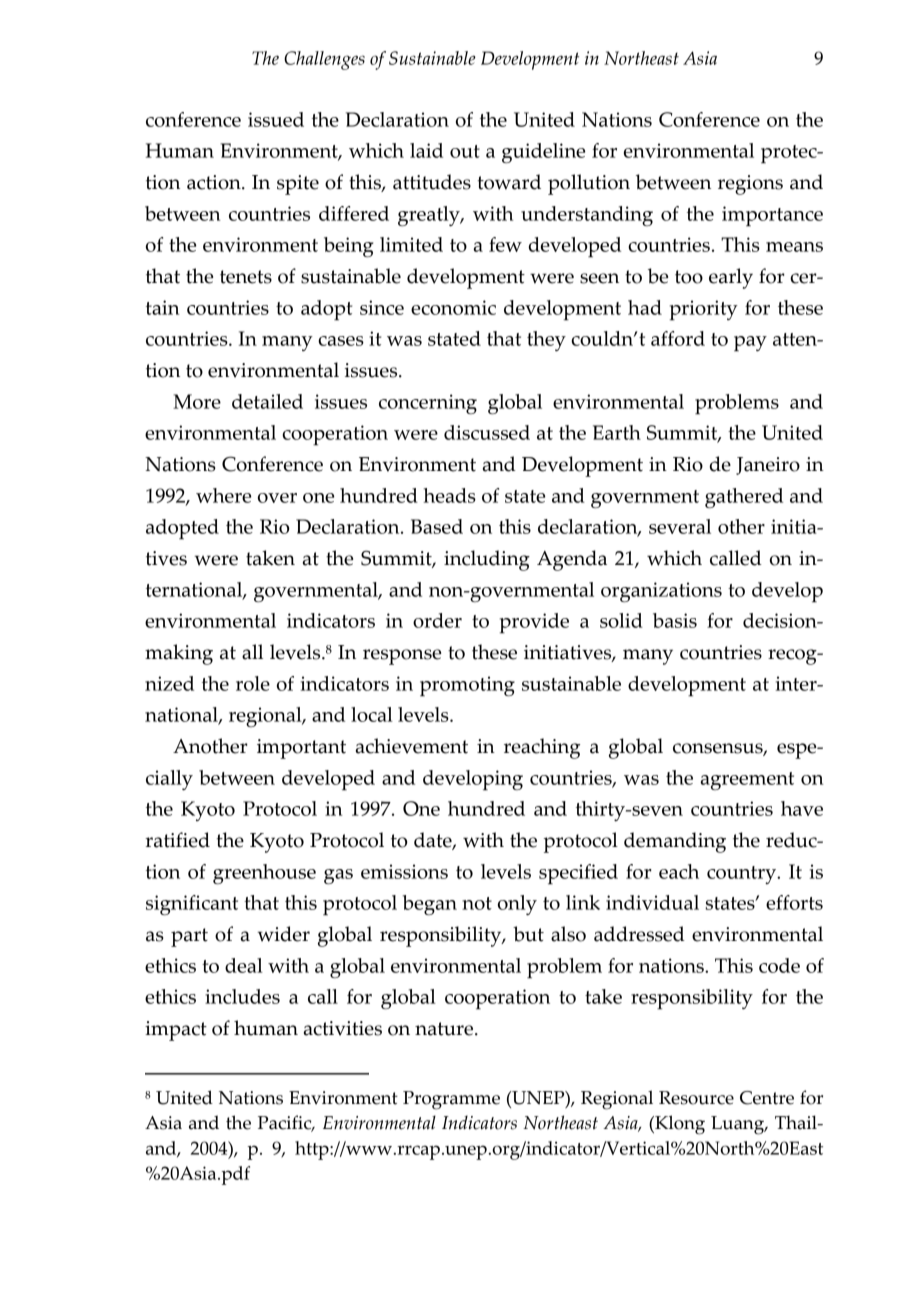  What do you see at coordinates (451, 1100) in the document?
I see `Programme` at bounding box center [451, 1100].
